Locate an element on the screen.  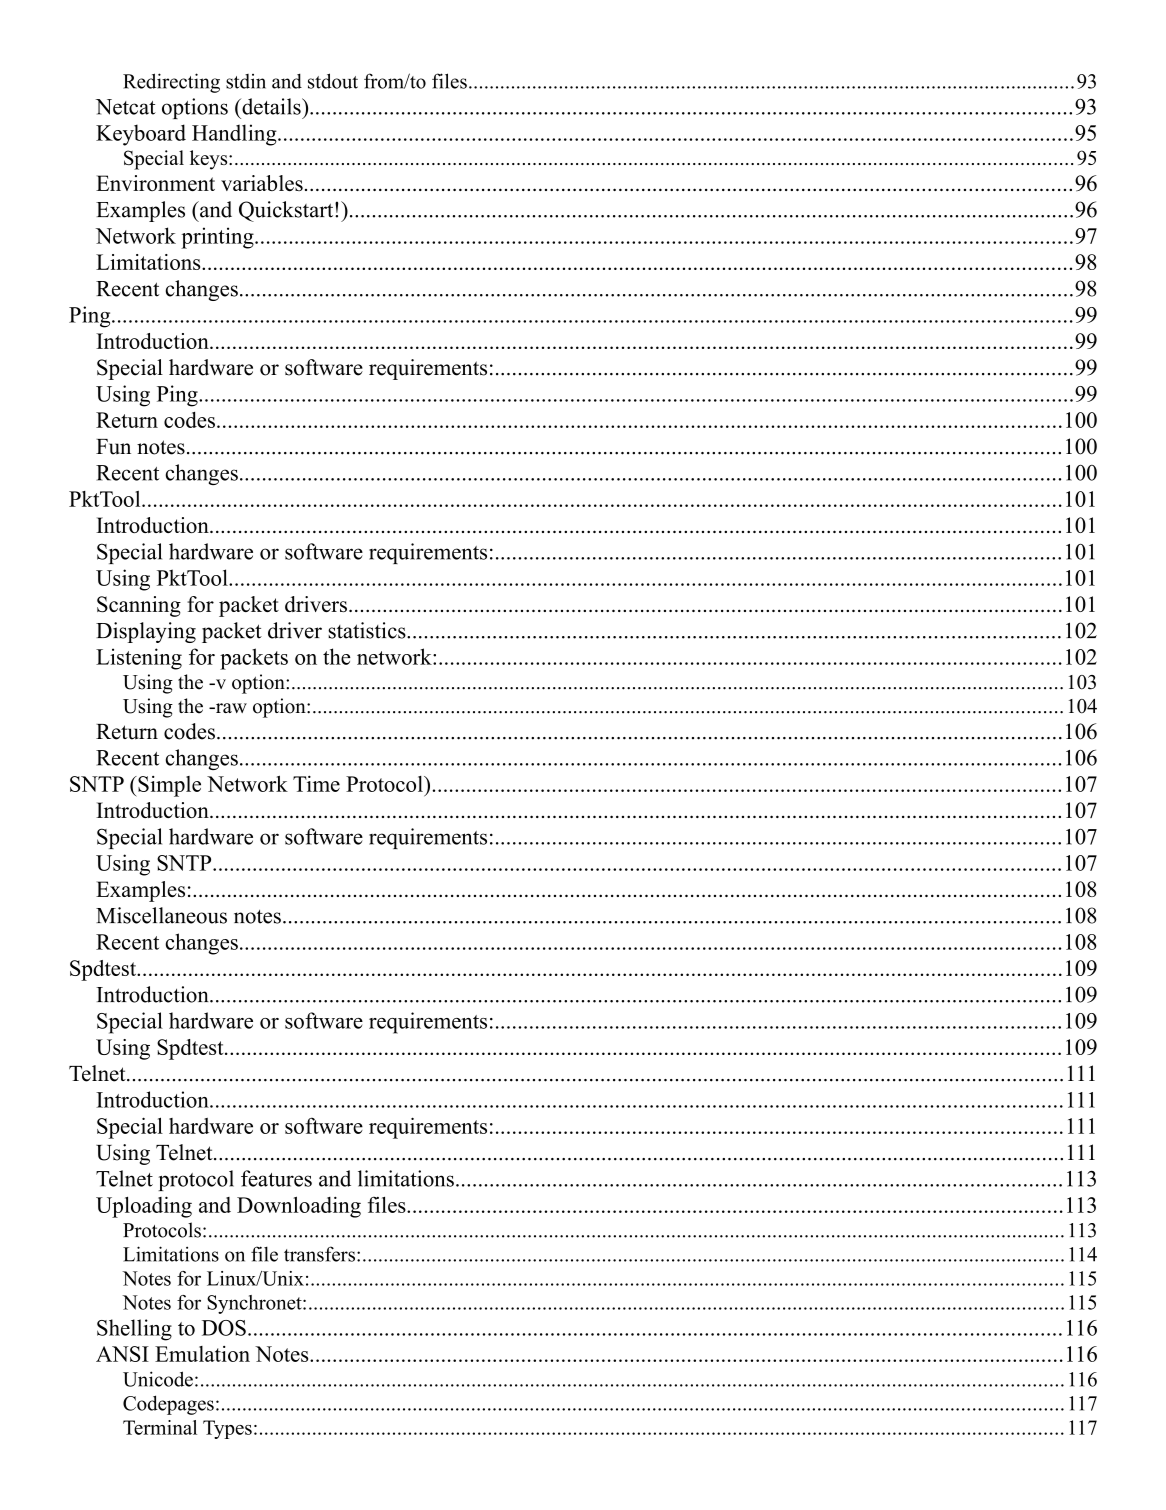
Keyboard is located at coordinates (141, 135).
